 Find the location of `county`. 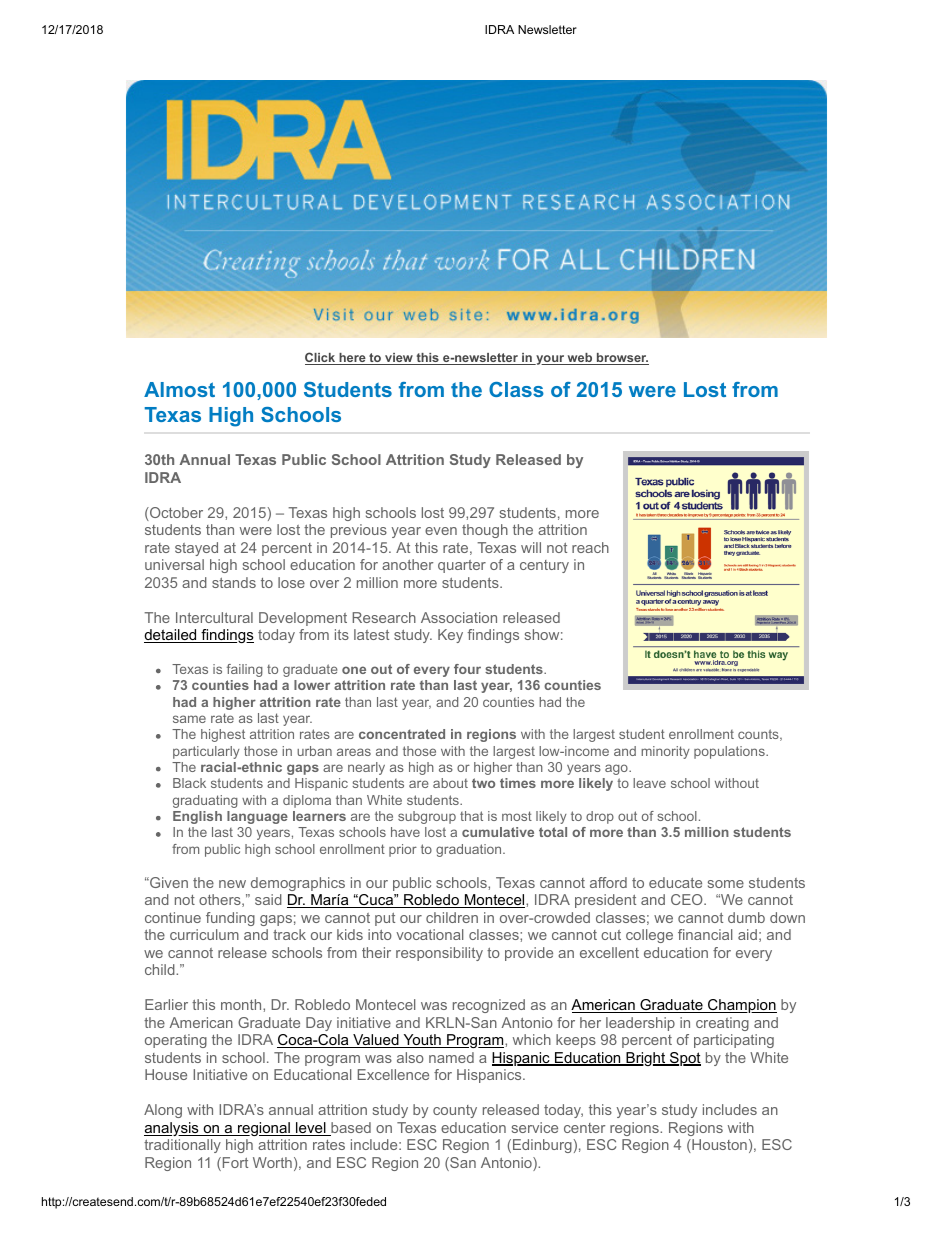

county is located at coordinates (455, 1111).
